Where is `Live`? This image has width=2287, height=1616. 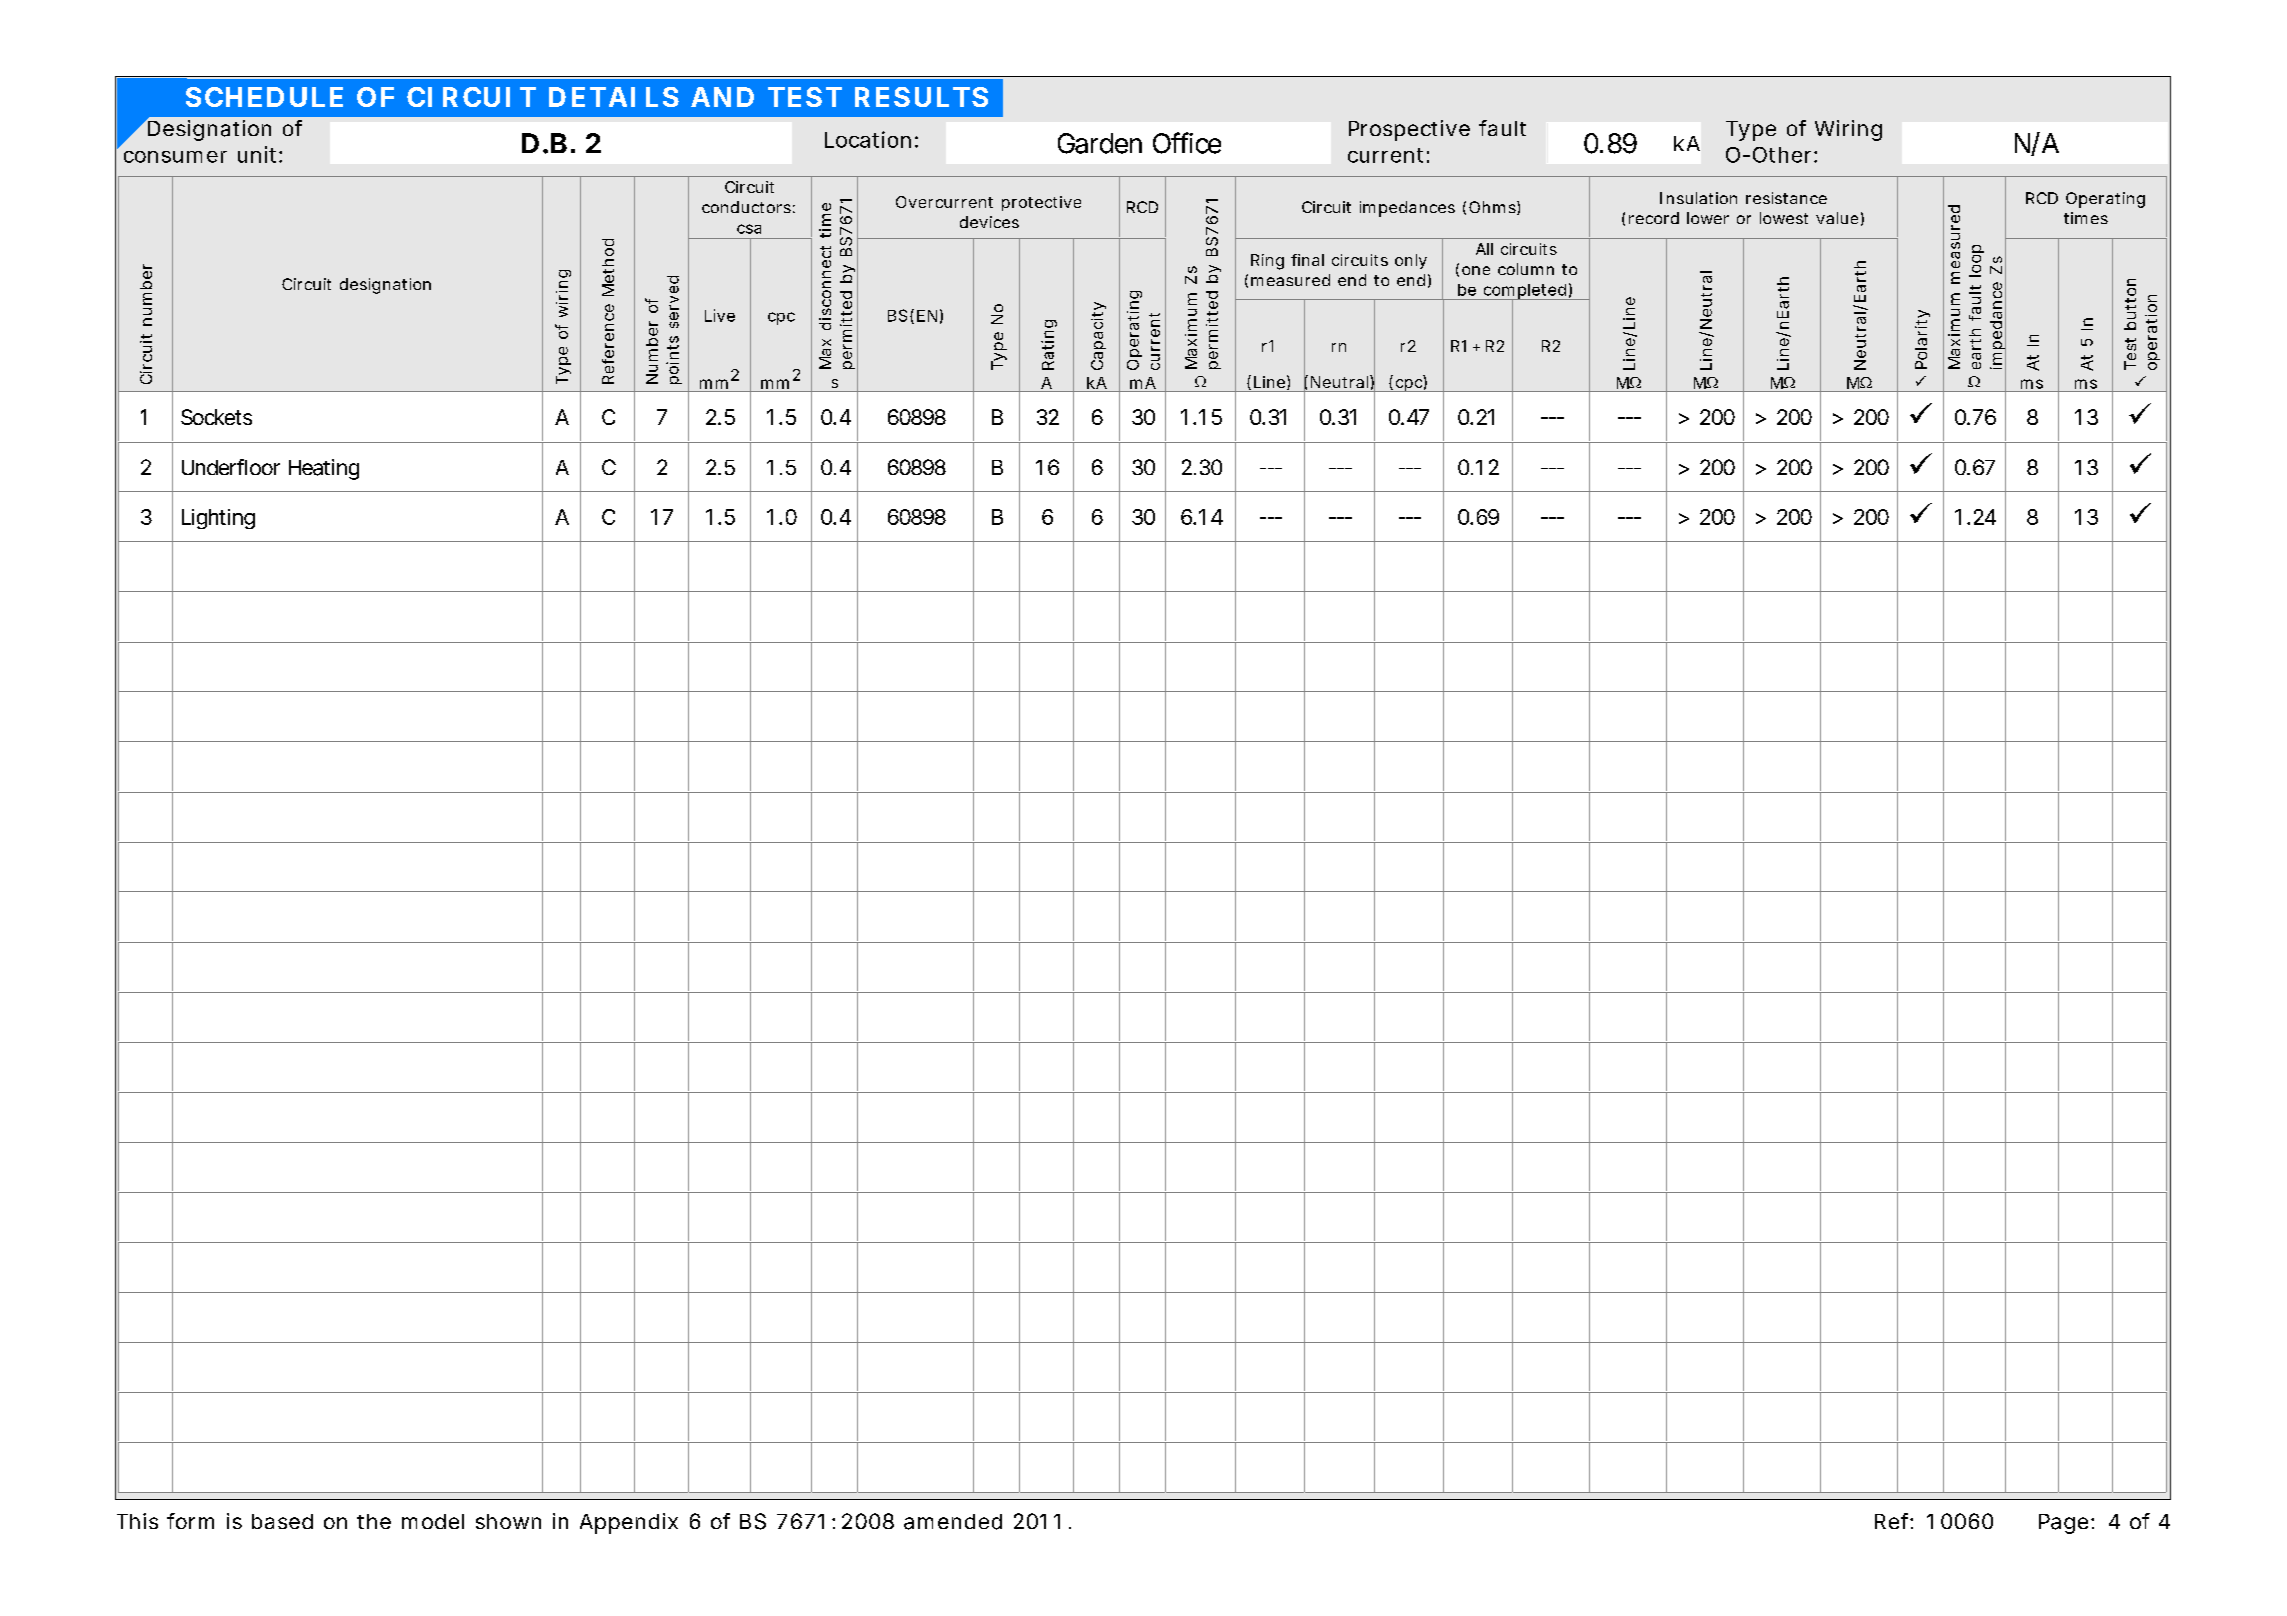
Live is located at coordinates (720, 315).
